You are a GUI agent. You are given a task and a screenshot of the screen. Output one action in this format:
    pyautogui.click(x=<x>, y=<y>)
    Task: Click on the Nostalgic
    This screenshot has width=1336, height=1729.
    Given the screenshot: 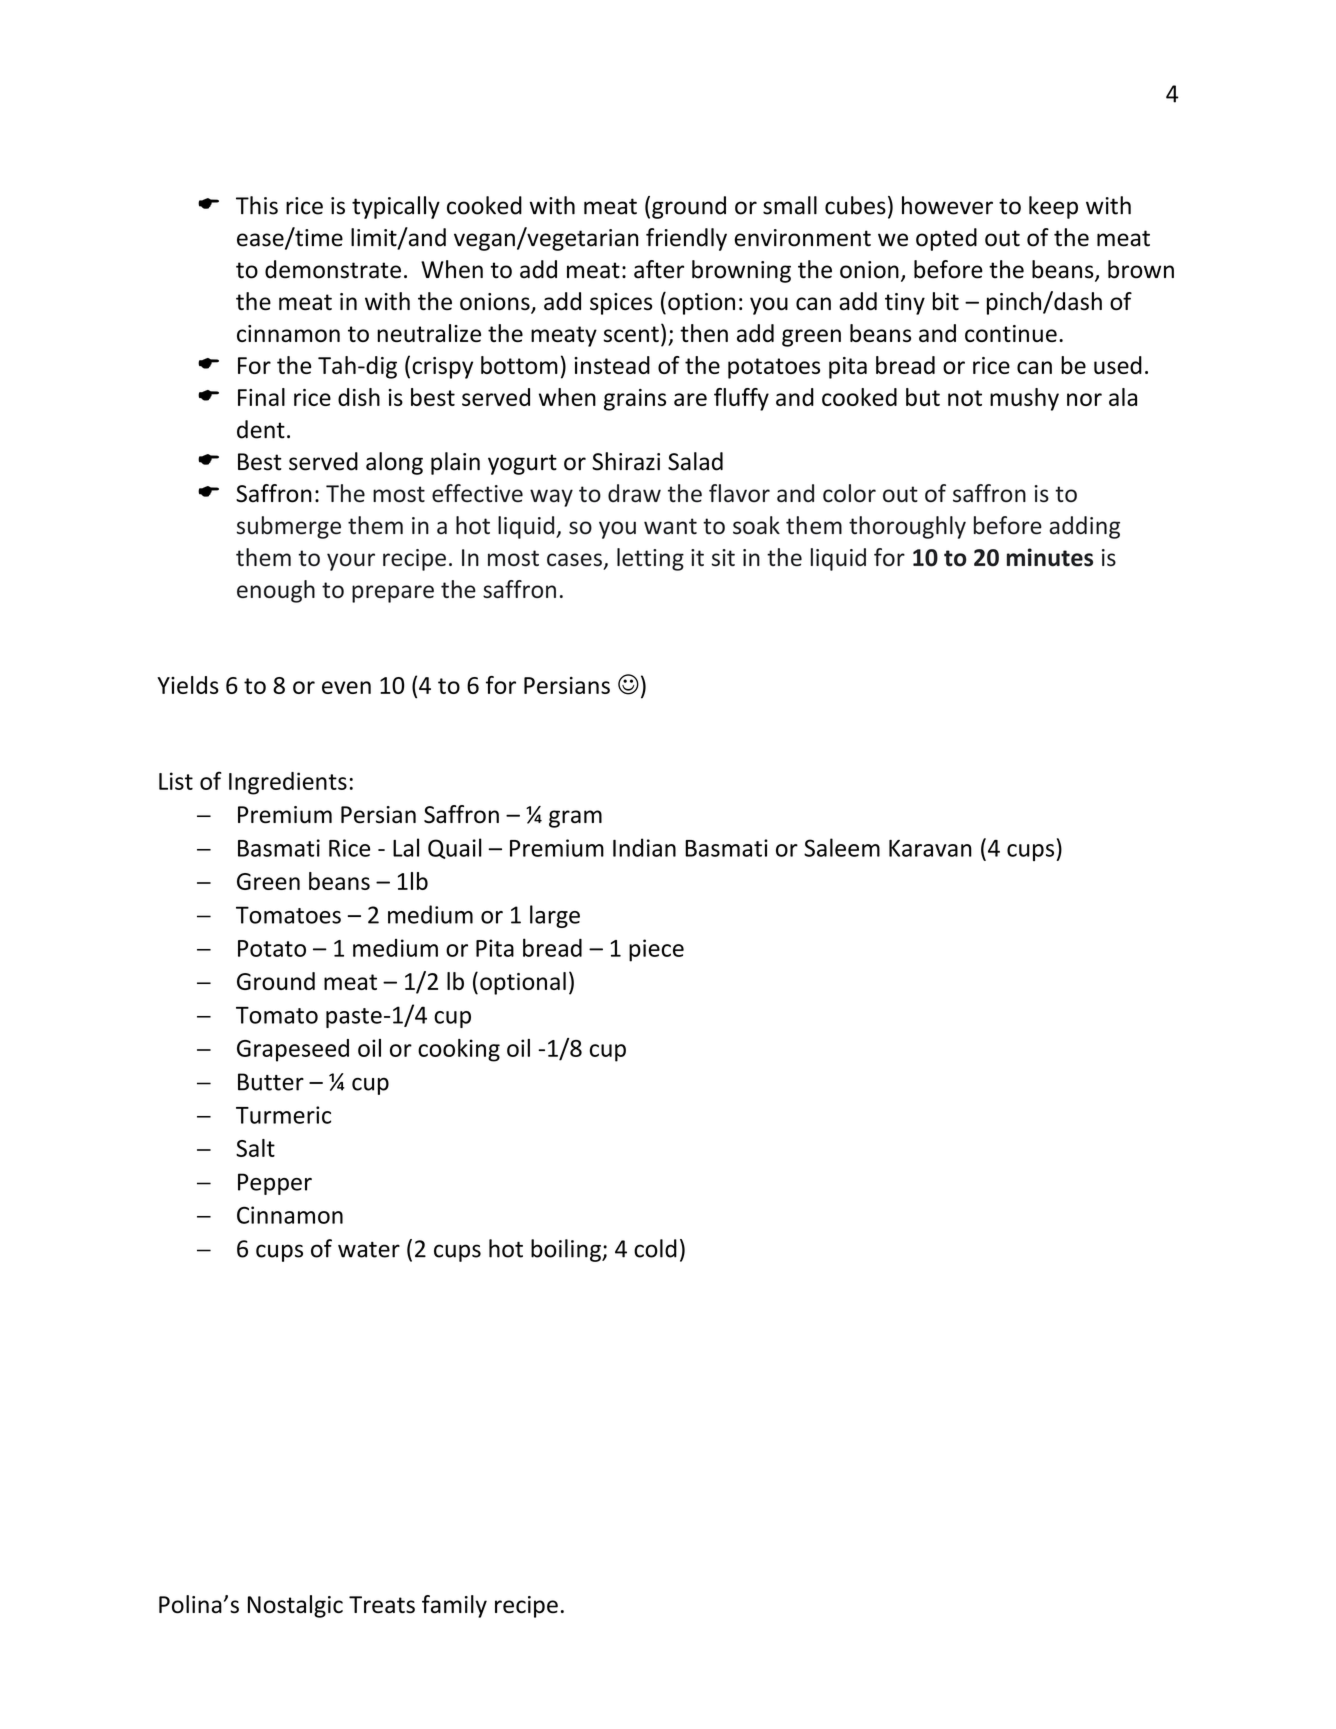 What is the action you would take?
    pyautogui.click(x=295, y=1606)
